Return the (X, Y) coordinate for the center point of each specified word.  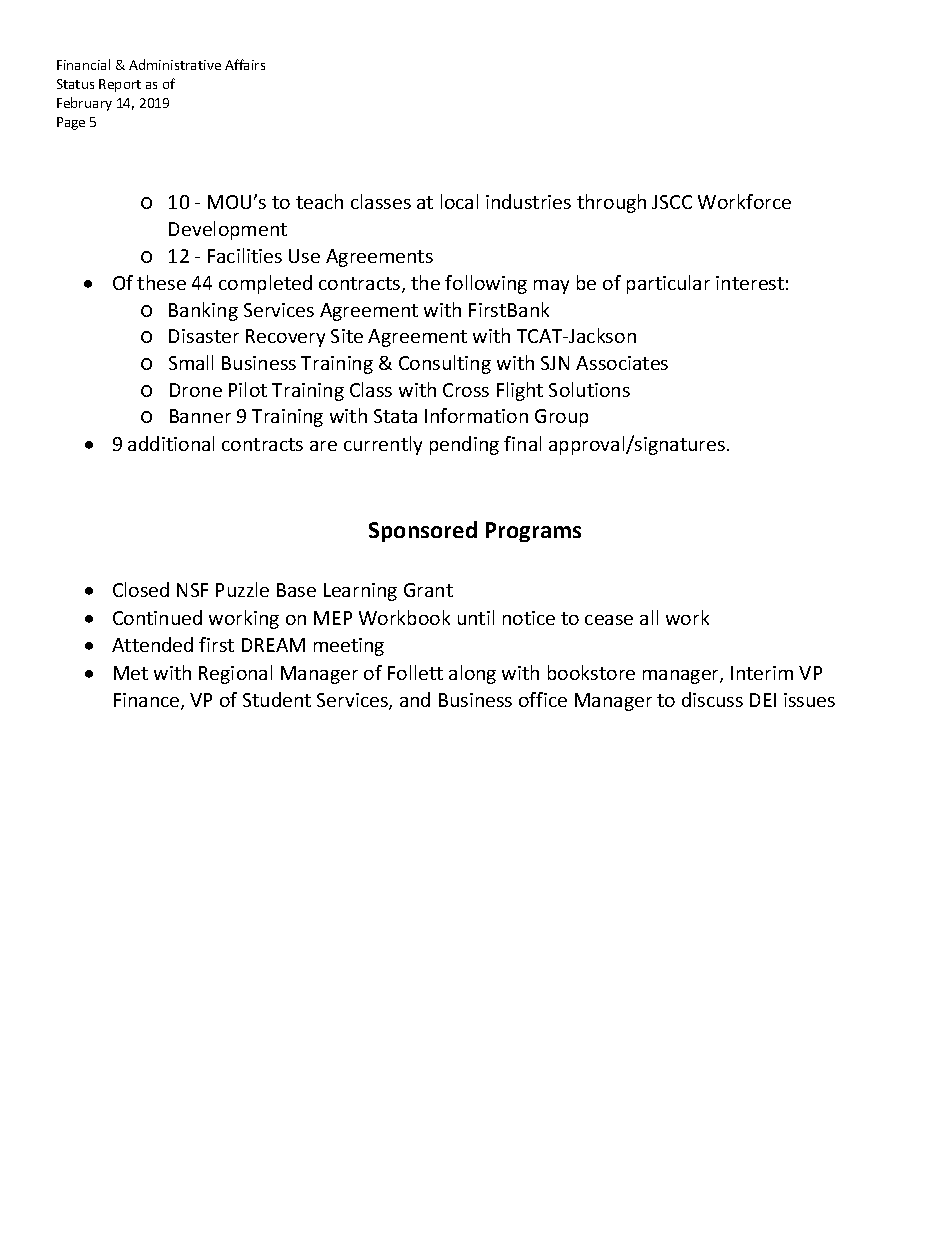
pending (464, 445)
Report (120, 85)
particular (668, 284)
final (522, 443)
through (611, 203)
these (161, 282)
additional (171, 443)
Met (131, 673)
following (486, 284)
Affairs (245, 64)
